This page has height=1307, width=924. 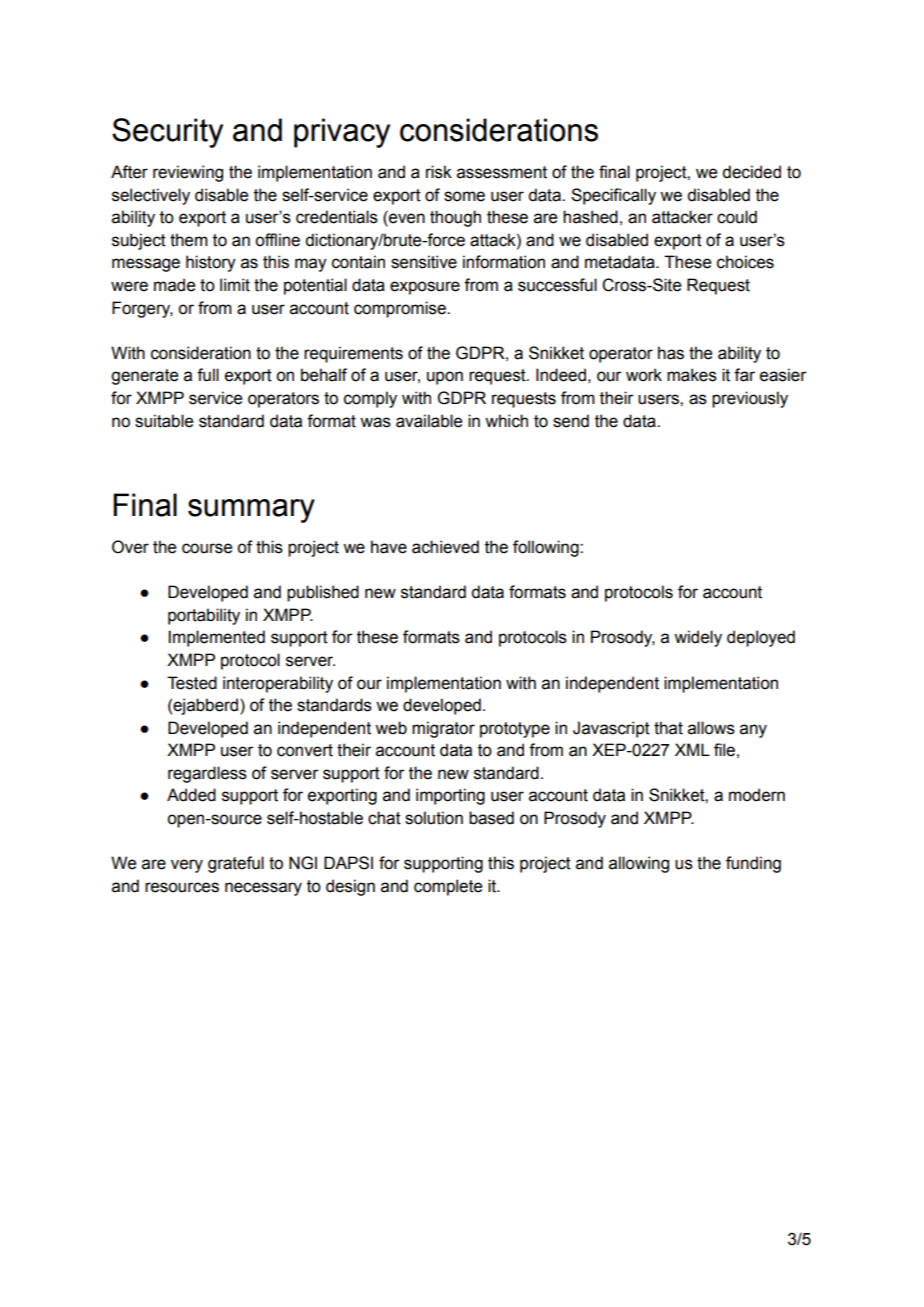 I want to click on complete, so click(x=448, y=887).
